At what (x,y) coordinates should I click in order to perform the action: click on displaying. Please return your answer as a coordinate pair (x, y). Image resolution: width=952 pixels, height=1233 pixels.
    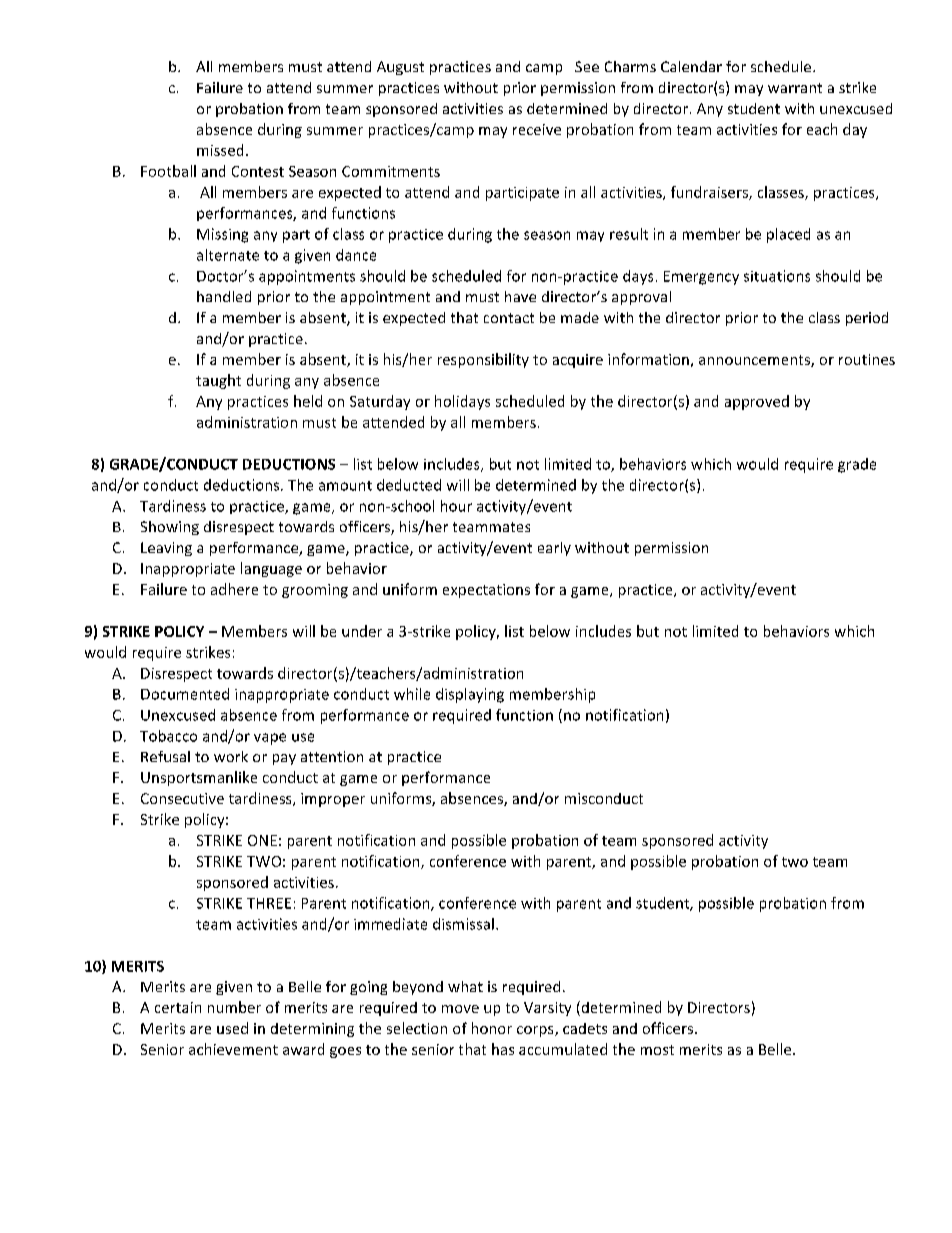
    Looking at the image, I should click on (470, 695).
